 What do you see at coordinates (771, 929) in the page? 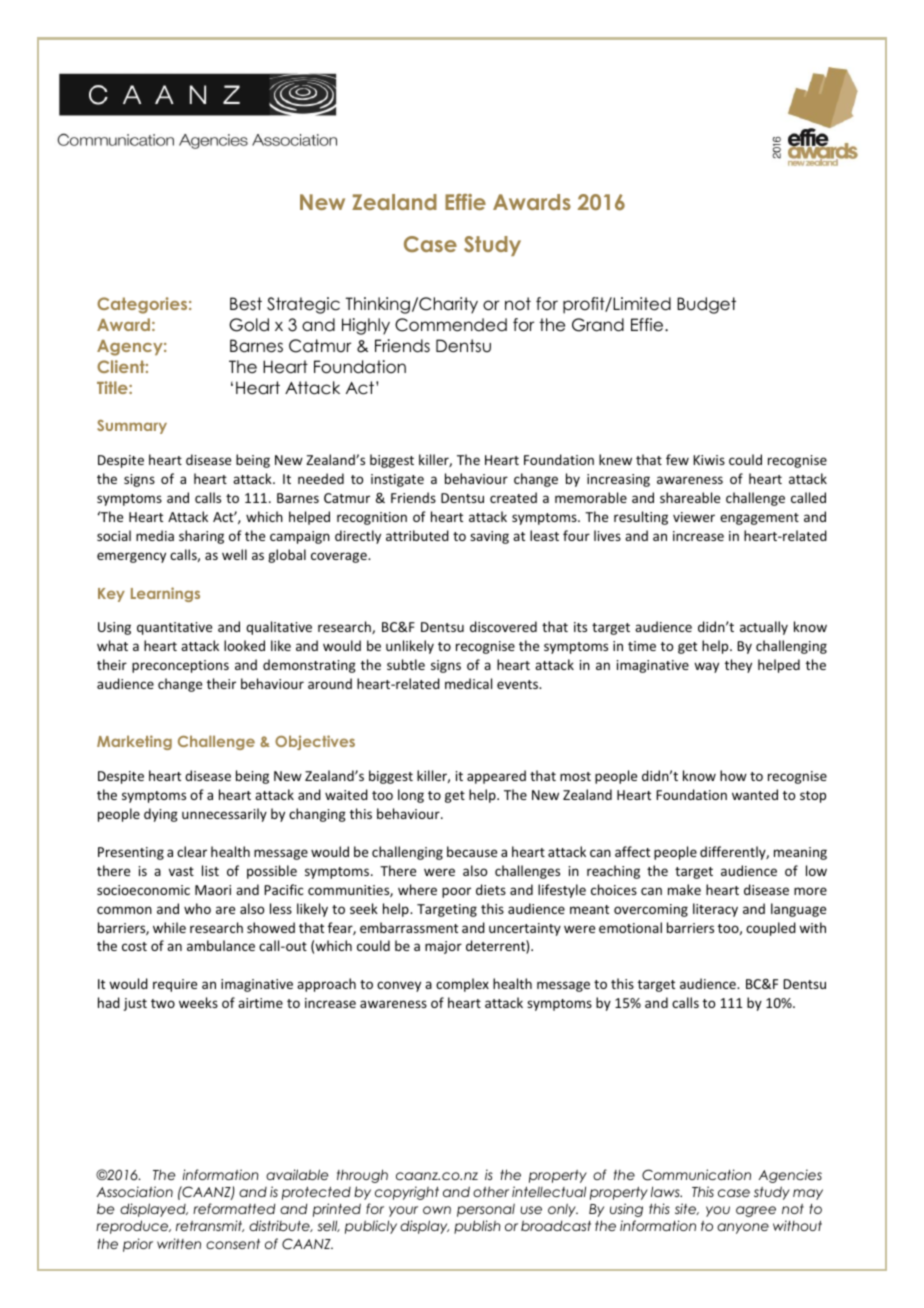
I see `coupled` at bounding box center [771, 929].
